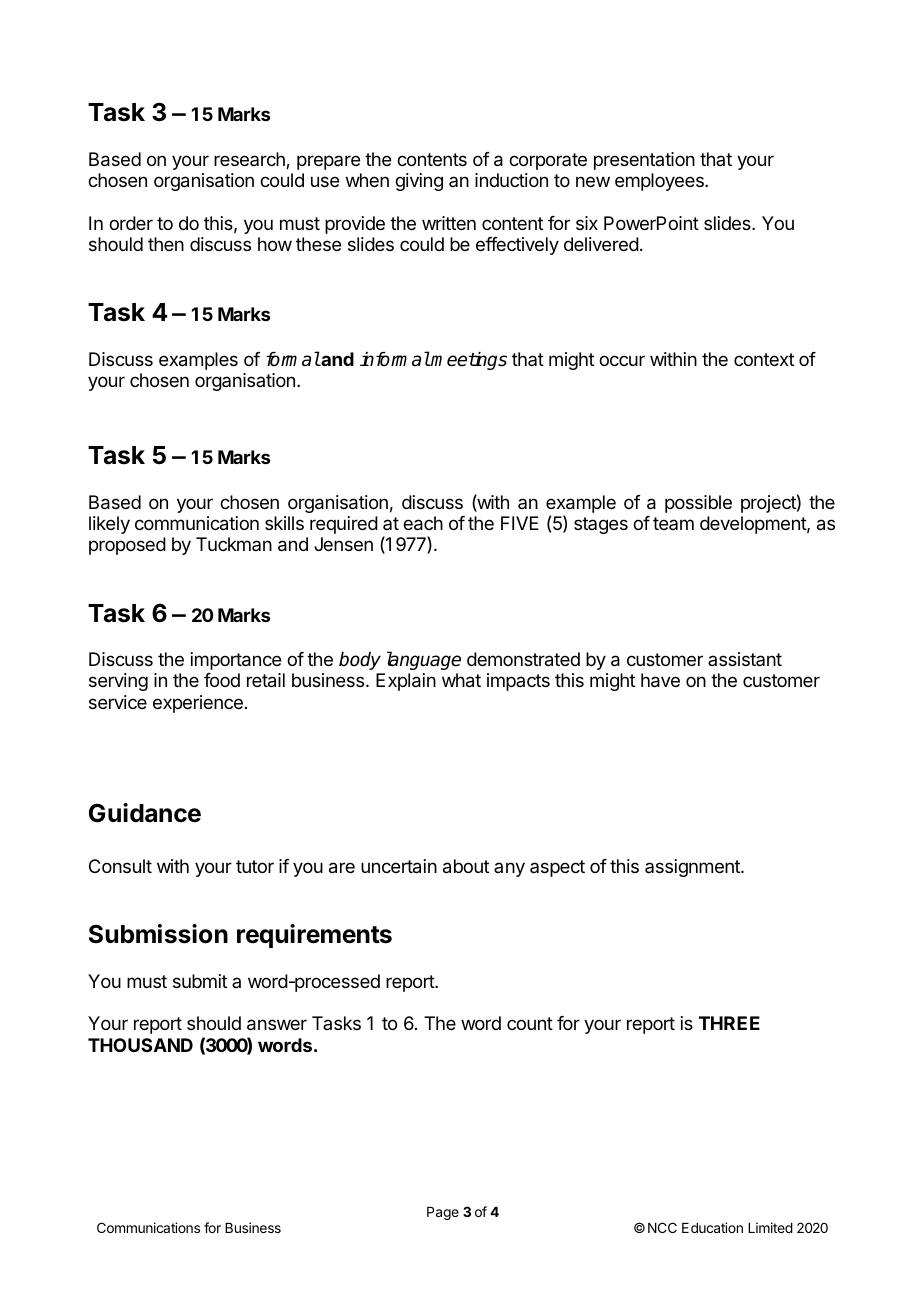 The width and height of the document is (924, 1308). Describe the element at coordinates (255, 866) in the document. I see `tutor` at that location.
